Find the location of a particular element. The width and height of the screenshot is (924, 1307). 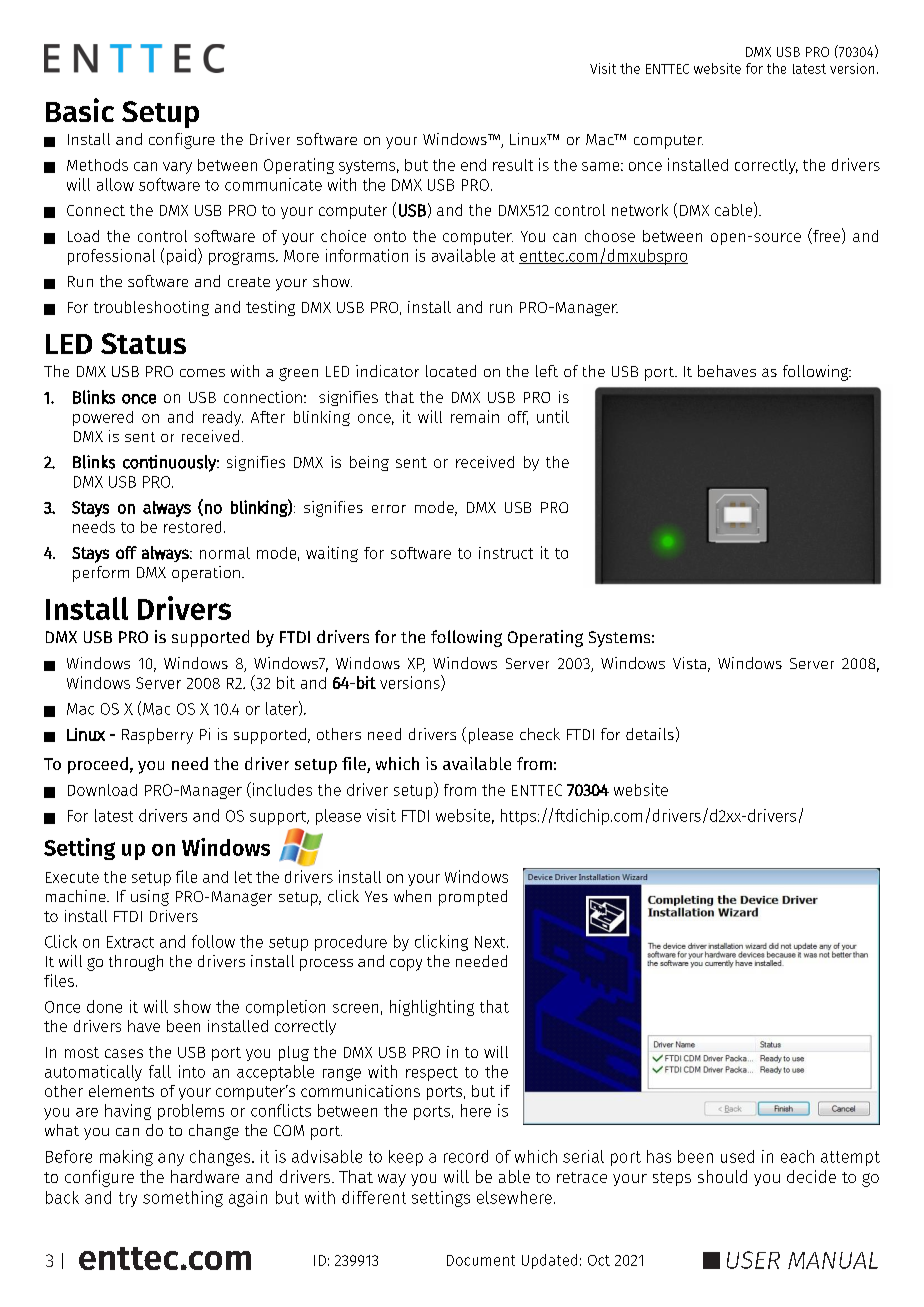

Raspberry is located at coordinates (157, 736).
